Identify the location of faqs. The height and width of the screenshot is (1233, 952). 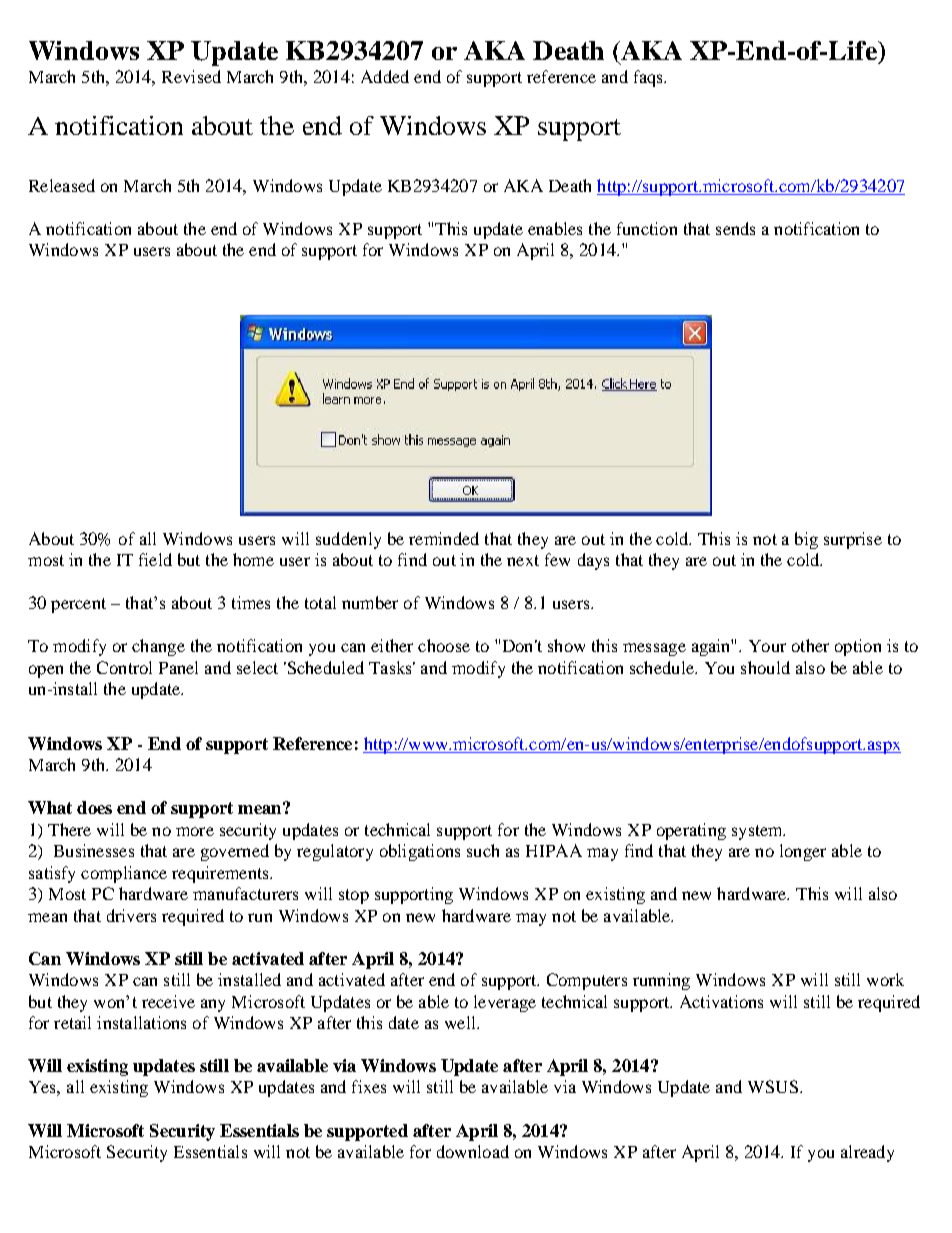
(649, 78).
